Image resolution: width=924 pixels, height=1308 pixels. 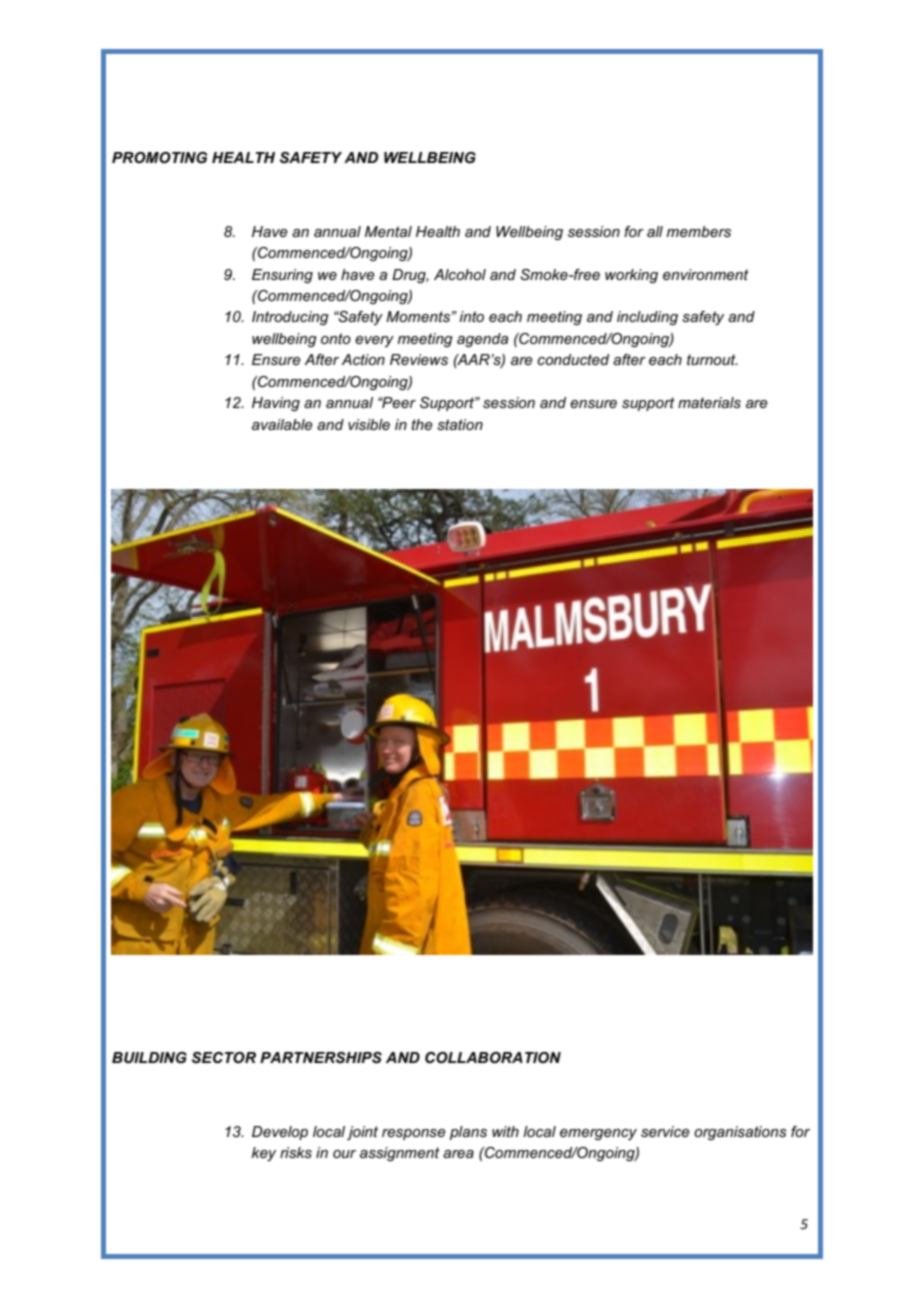 What do you see at coordinates (655, 231) in the image?
I see `all` at bounding box center [655, 231].
